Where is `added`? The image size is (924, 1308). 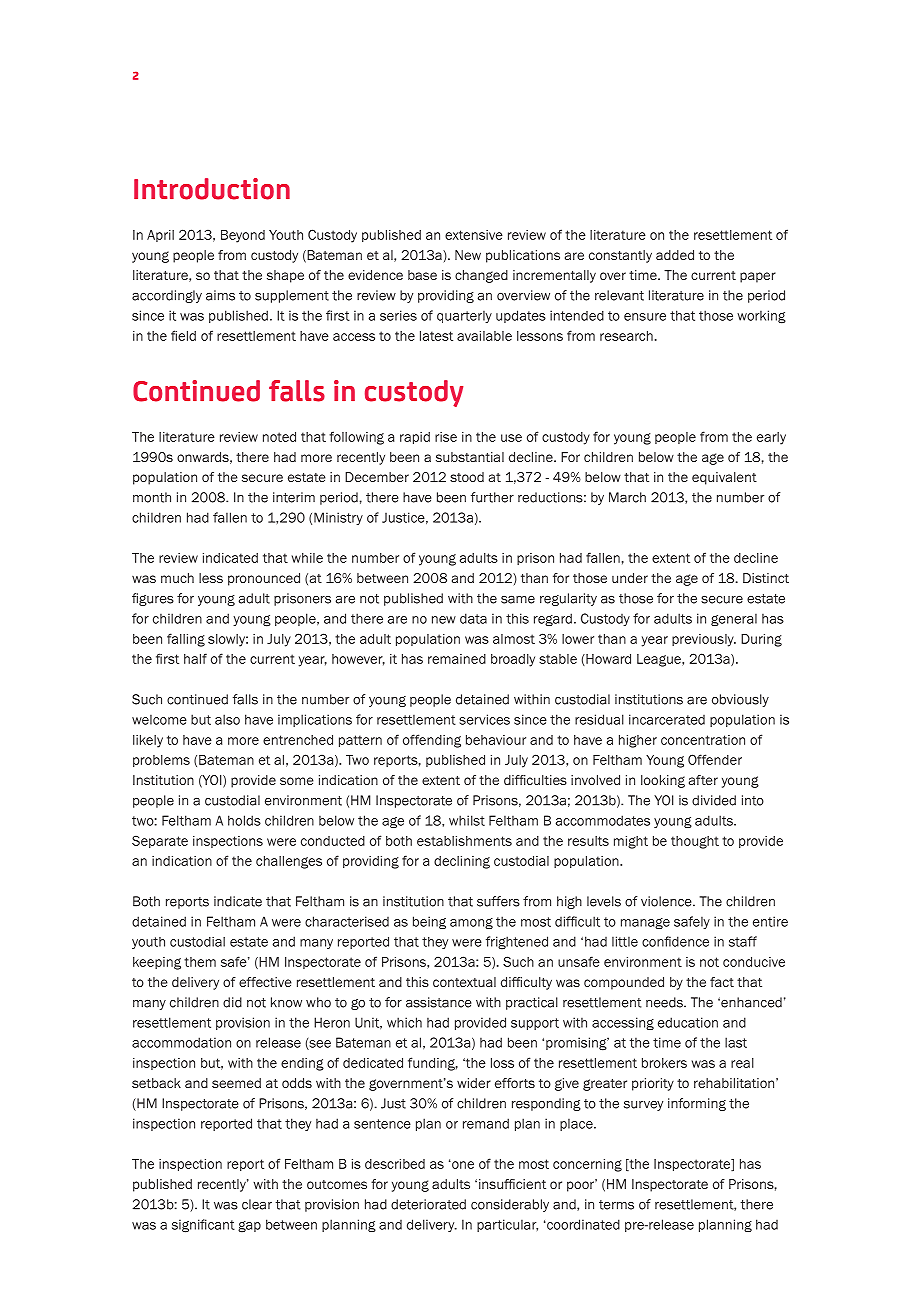 added is located at coordinates (675, 255).
